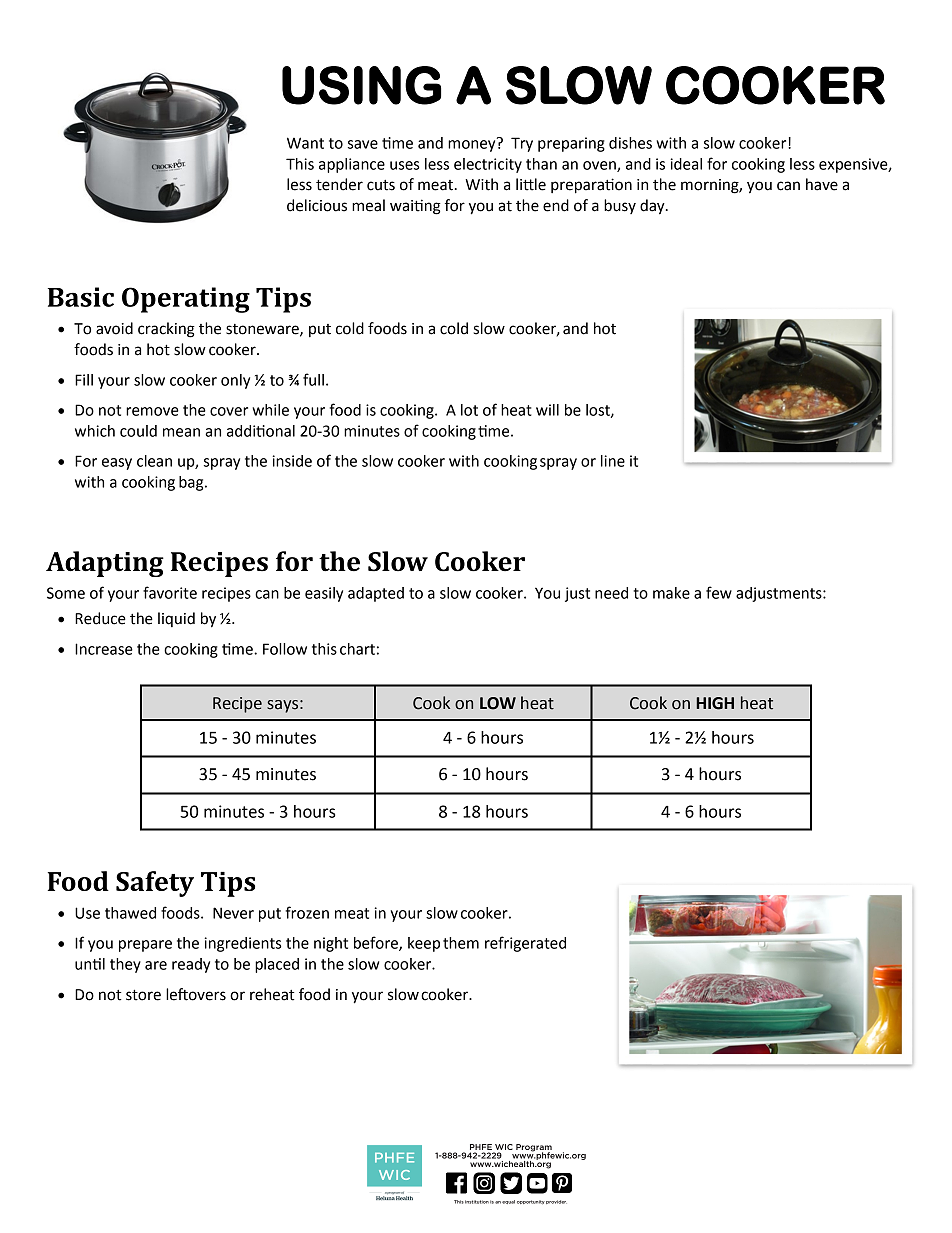 The height and width of the screenshot is (1233, 952). What do you see at coordinates (469, 410) in the screenshot?
I see `lot` at bounding box center [469, 410].
